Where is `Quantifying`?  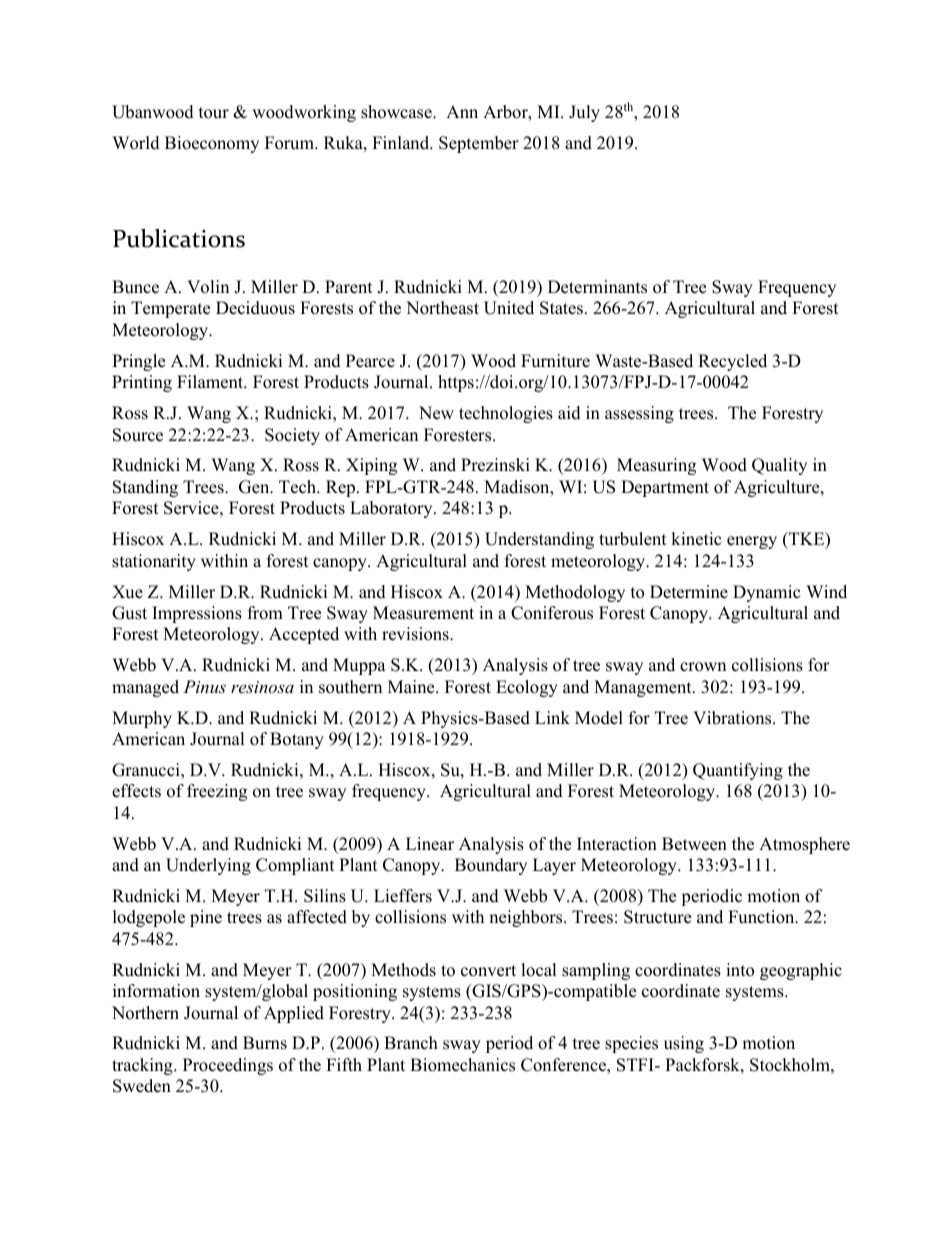 Quantifying is located at coordinates (738, 771).
